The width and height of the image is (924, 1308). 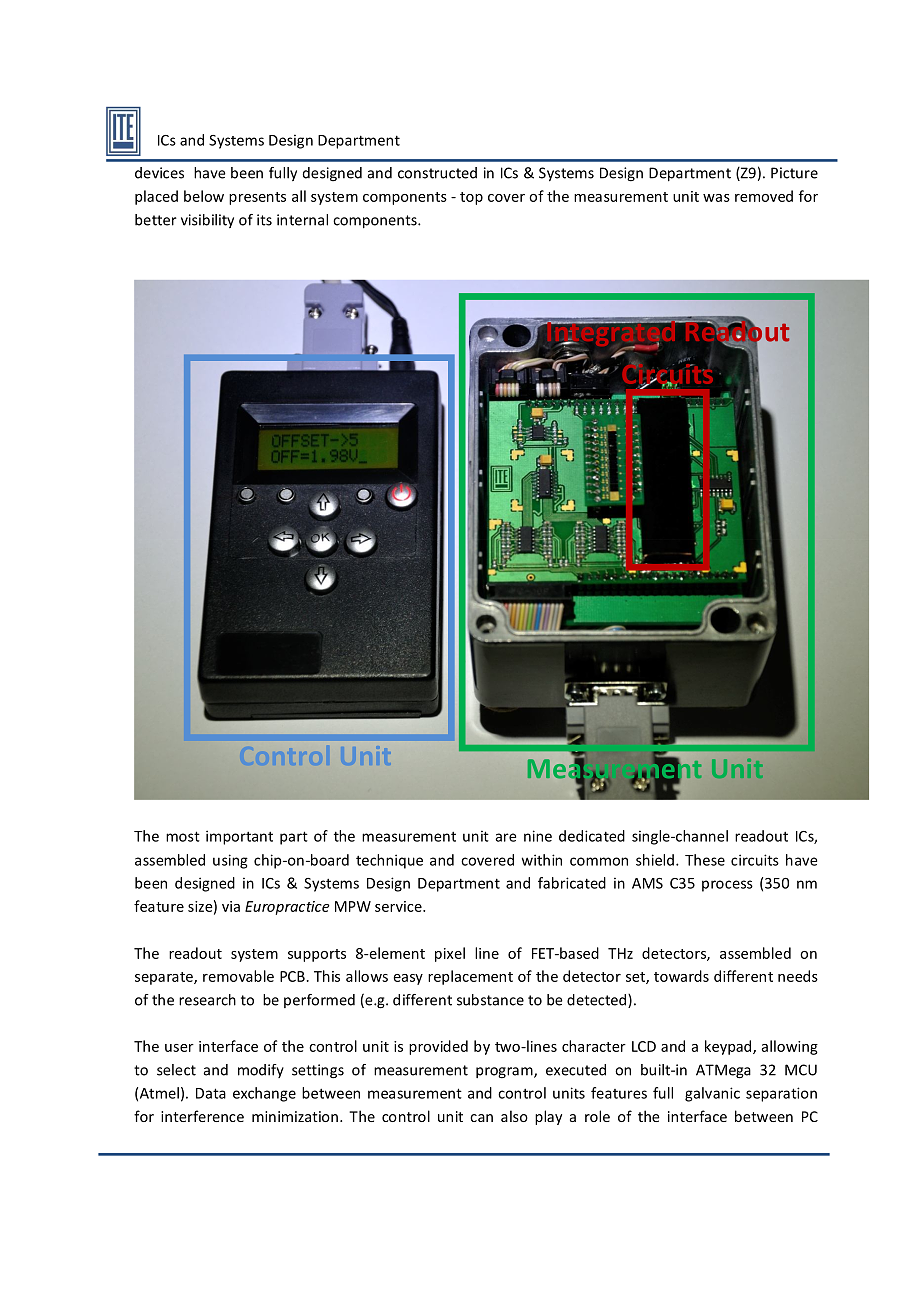 What do you see at coordinates (471, 198) in the image?
I see `top` at bounding box center [471, 198].
